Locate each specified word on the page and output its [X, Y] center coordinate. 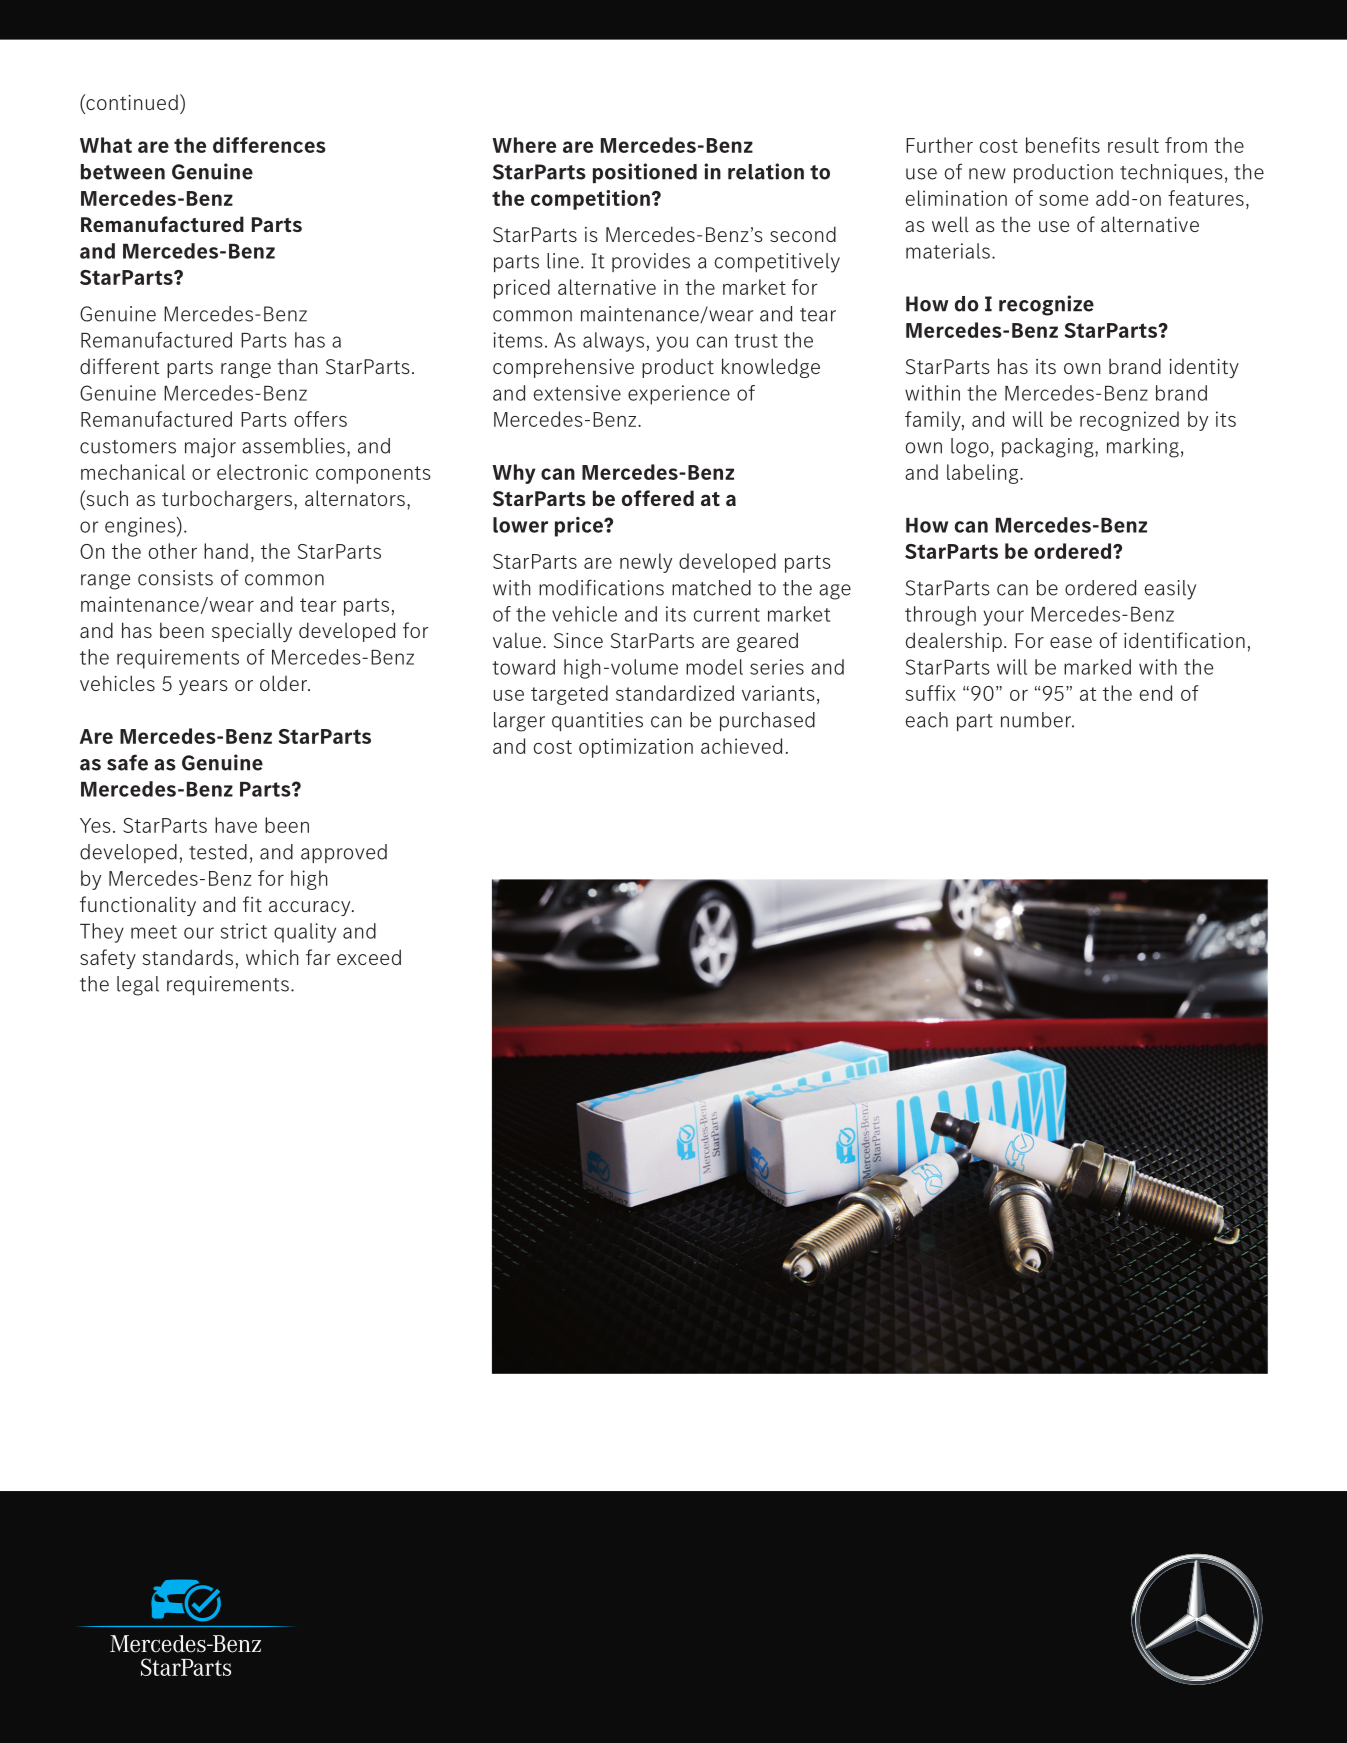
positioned [645, 173]
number [1037, 720]
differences [269, 145]
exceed [369, 957]
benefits [1063, 145]
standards [187, 957]
